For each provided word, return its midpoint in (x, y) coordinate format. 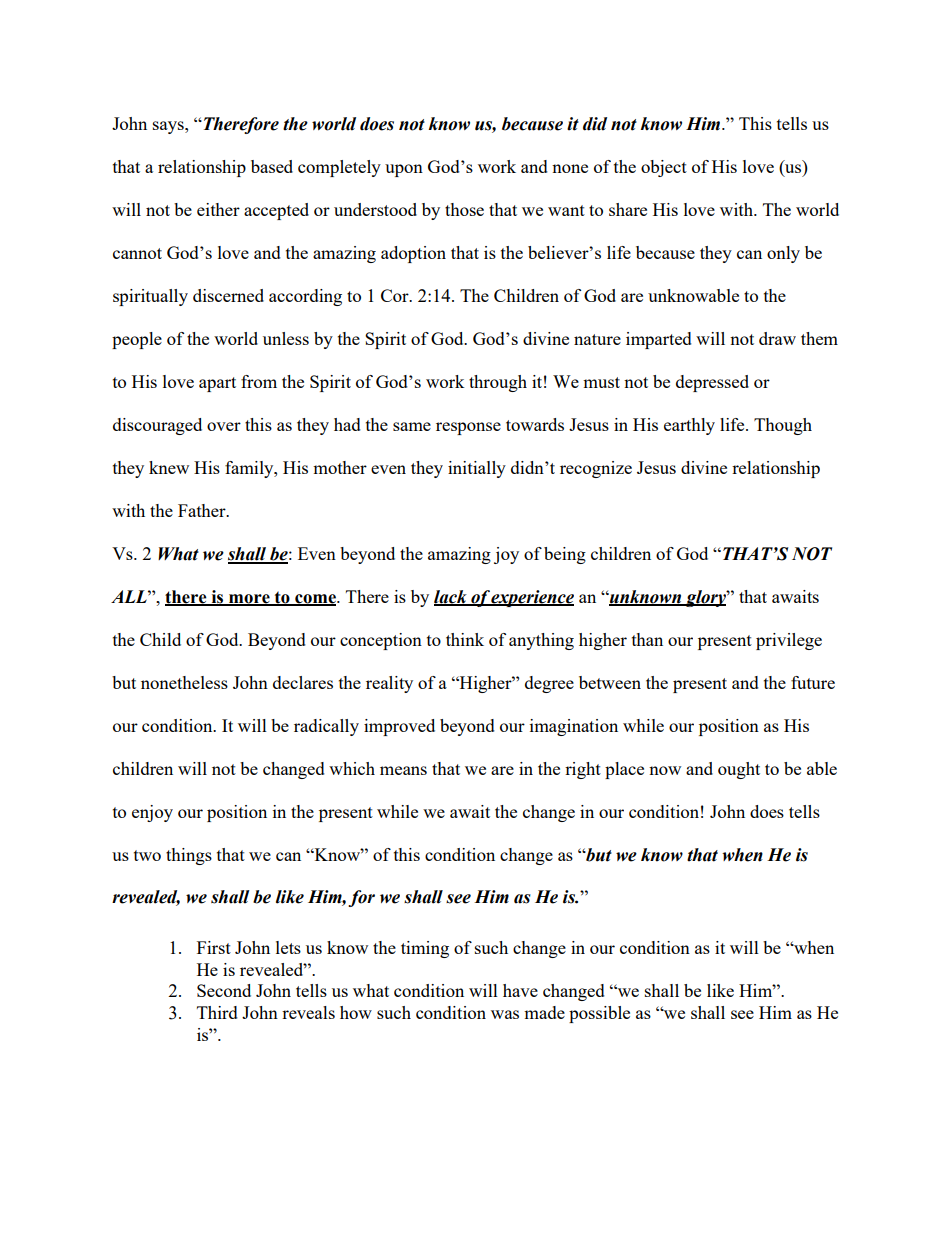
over (224, 426)
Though (783, 426)
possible (599, 1014)
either (218, 209)
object (664, 168)
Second (224, 990)
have (520, 990)
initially (477, 469)
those (464, 209)
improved (399, 727)
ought (739, 770)
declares (303, 682)
